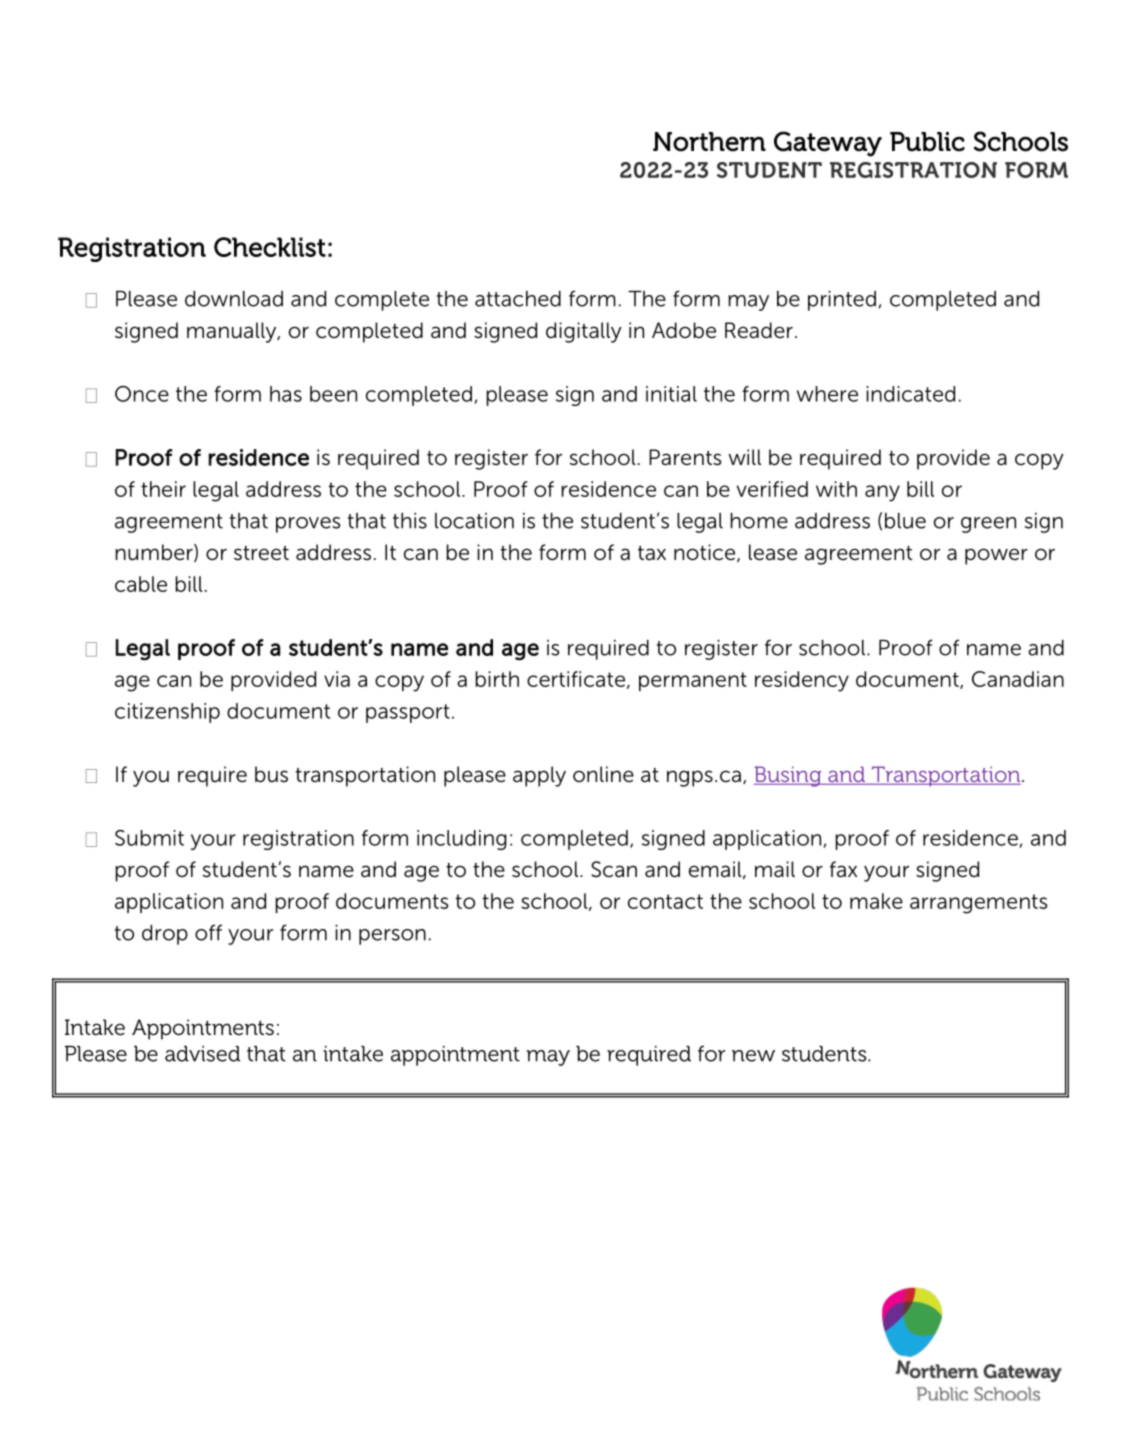  What do you see at coordinates (167, 713) in the document?
I see `citizenship` at bounding box center [167, 713].
